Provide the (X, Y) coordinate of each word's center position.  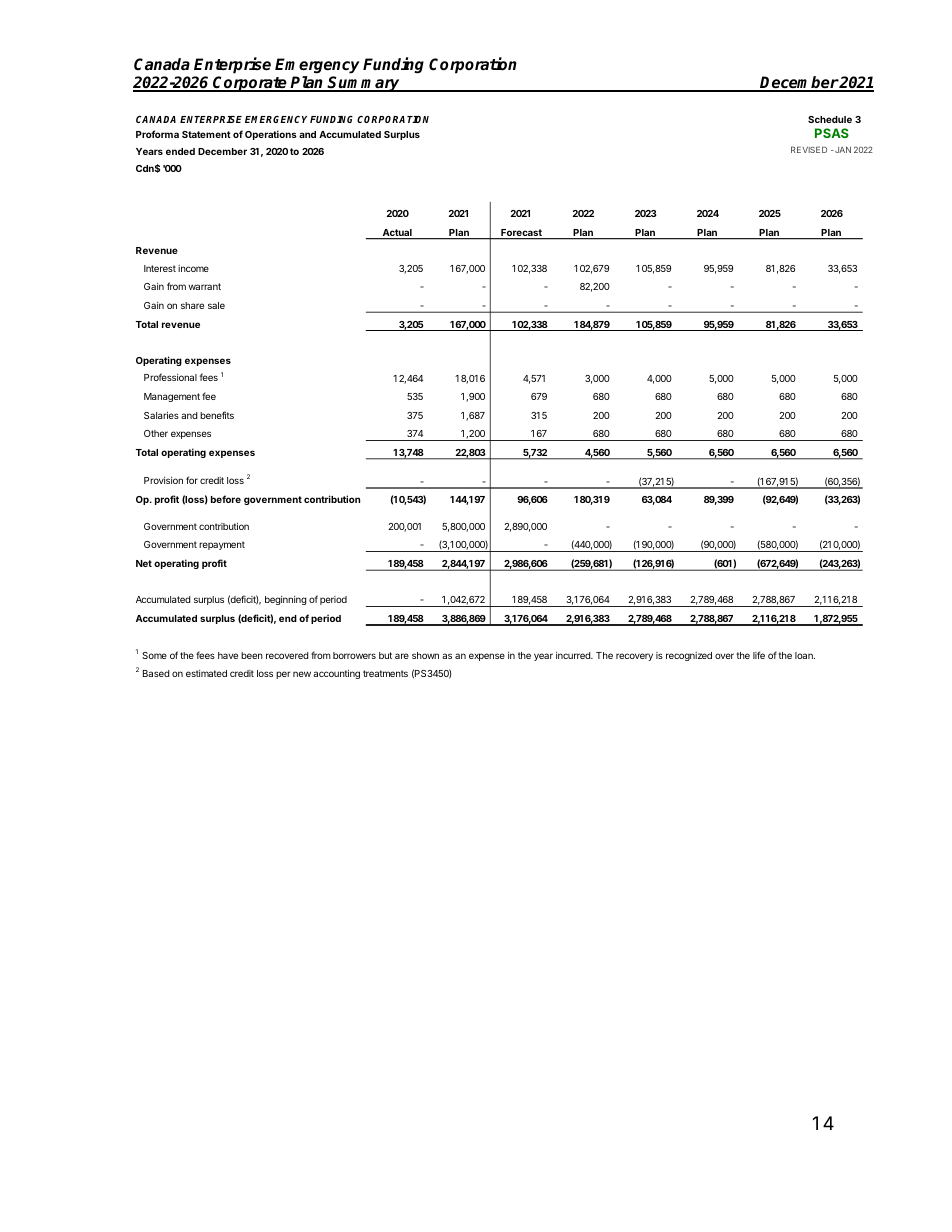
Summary (364, 84)
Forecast (521, 234)
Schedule (830, 119)
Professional (170, 377)
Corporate (250, 84)
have (228, 655)
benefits (217, 415)
